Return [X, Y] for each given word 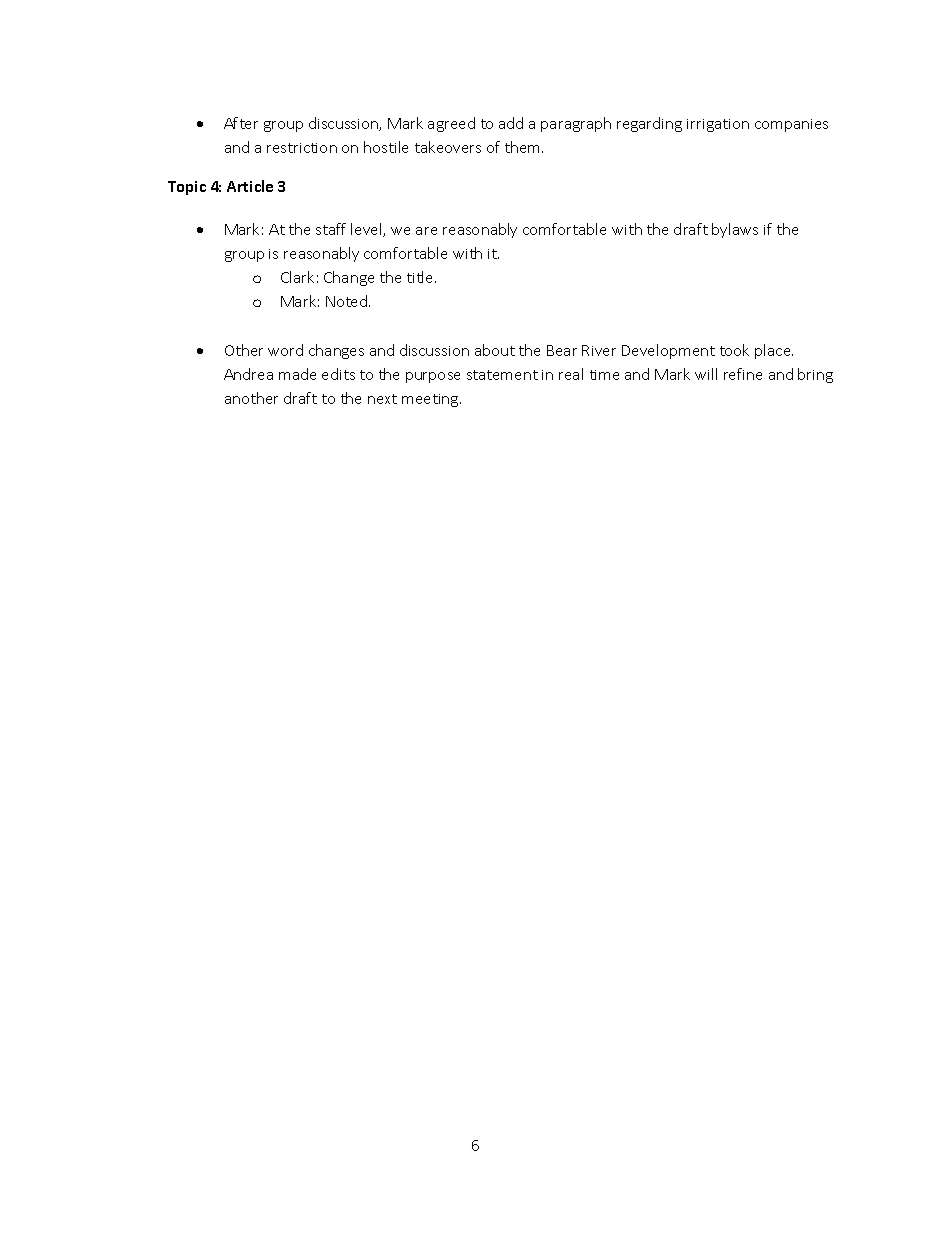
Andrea [248, 374]
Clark [297, 277]
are [426, 231]
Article [250, 186]
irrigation [718, 125]
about [495, 350]
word [285, 350]
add [511, 123]
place [774, 351]
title [421, 277]
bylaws [735, 230]
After [241, 123]
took [734, 350]
